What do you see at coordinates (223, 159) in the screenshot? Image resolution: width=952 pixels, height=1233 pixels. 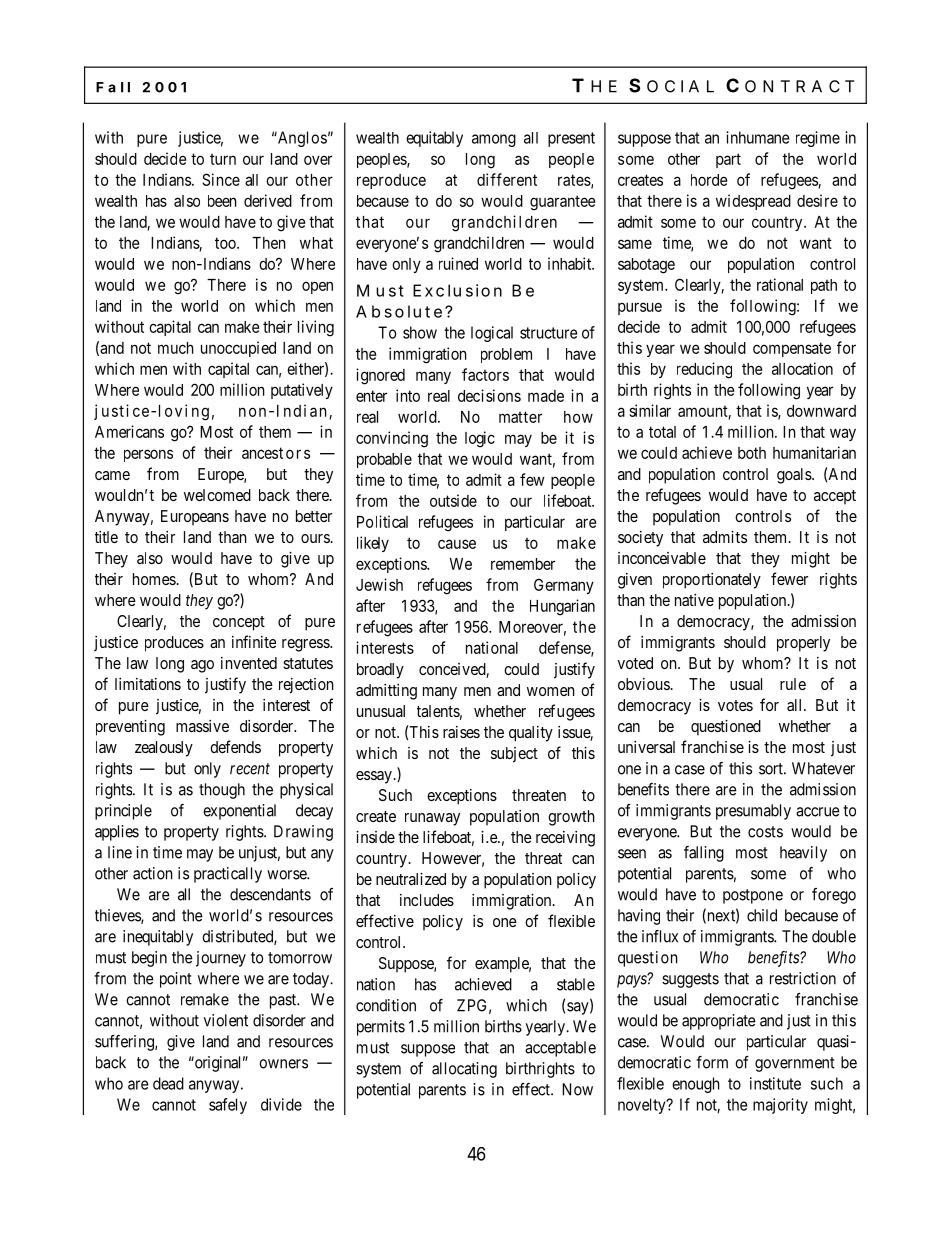 I see `turn` at bounding box center [223, 159].
